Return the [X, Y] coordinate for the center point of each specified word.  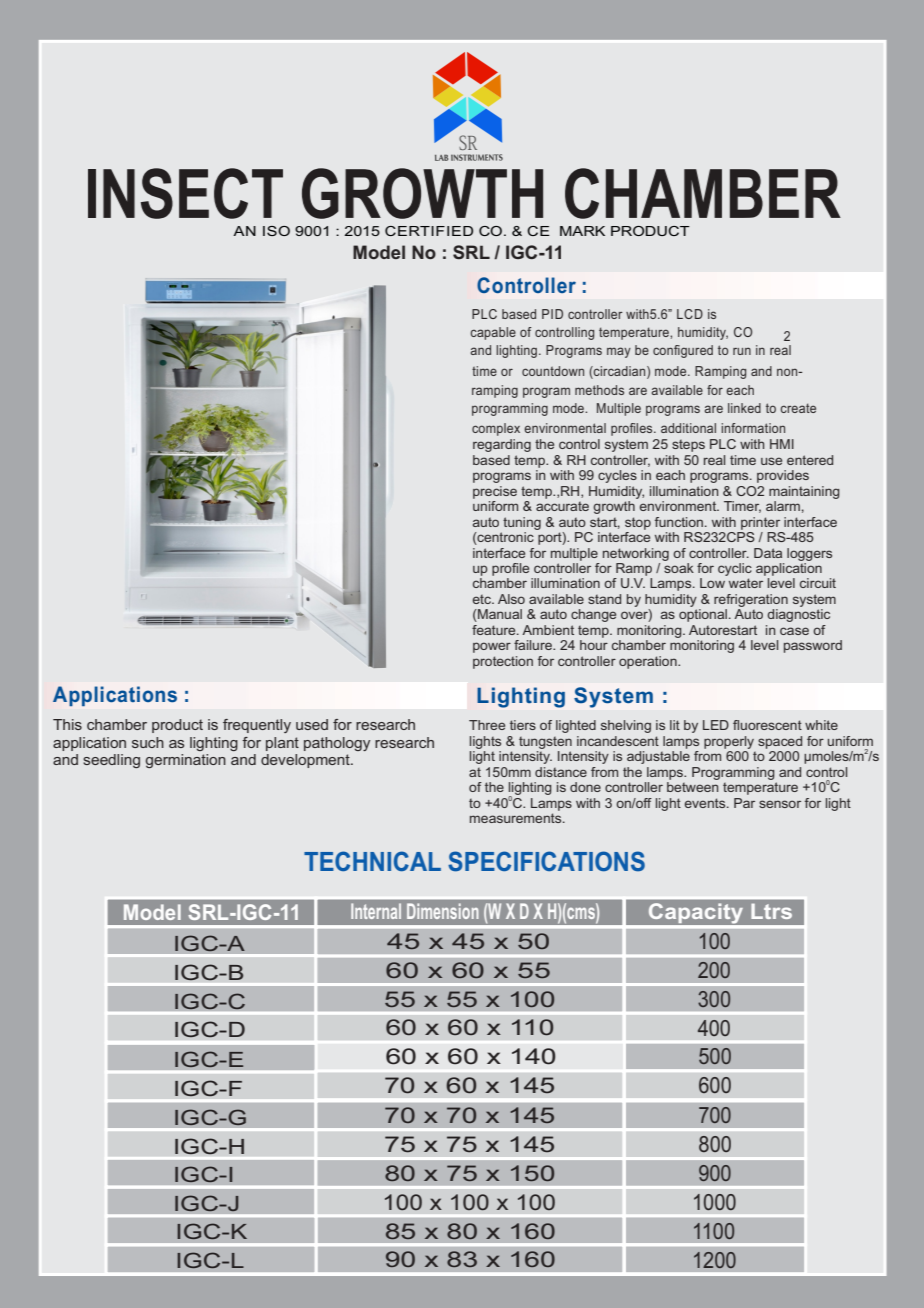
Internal [376, 911]
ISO [276, 231]
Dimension [443, 911]
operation [649, 662]
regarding [502, 445]
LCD [690, 314]
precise [495, 492]
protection [503, 662]
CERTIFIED [429, 231]
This [67, 724]
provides [783, 476]
